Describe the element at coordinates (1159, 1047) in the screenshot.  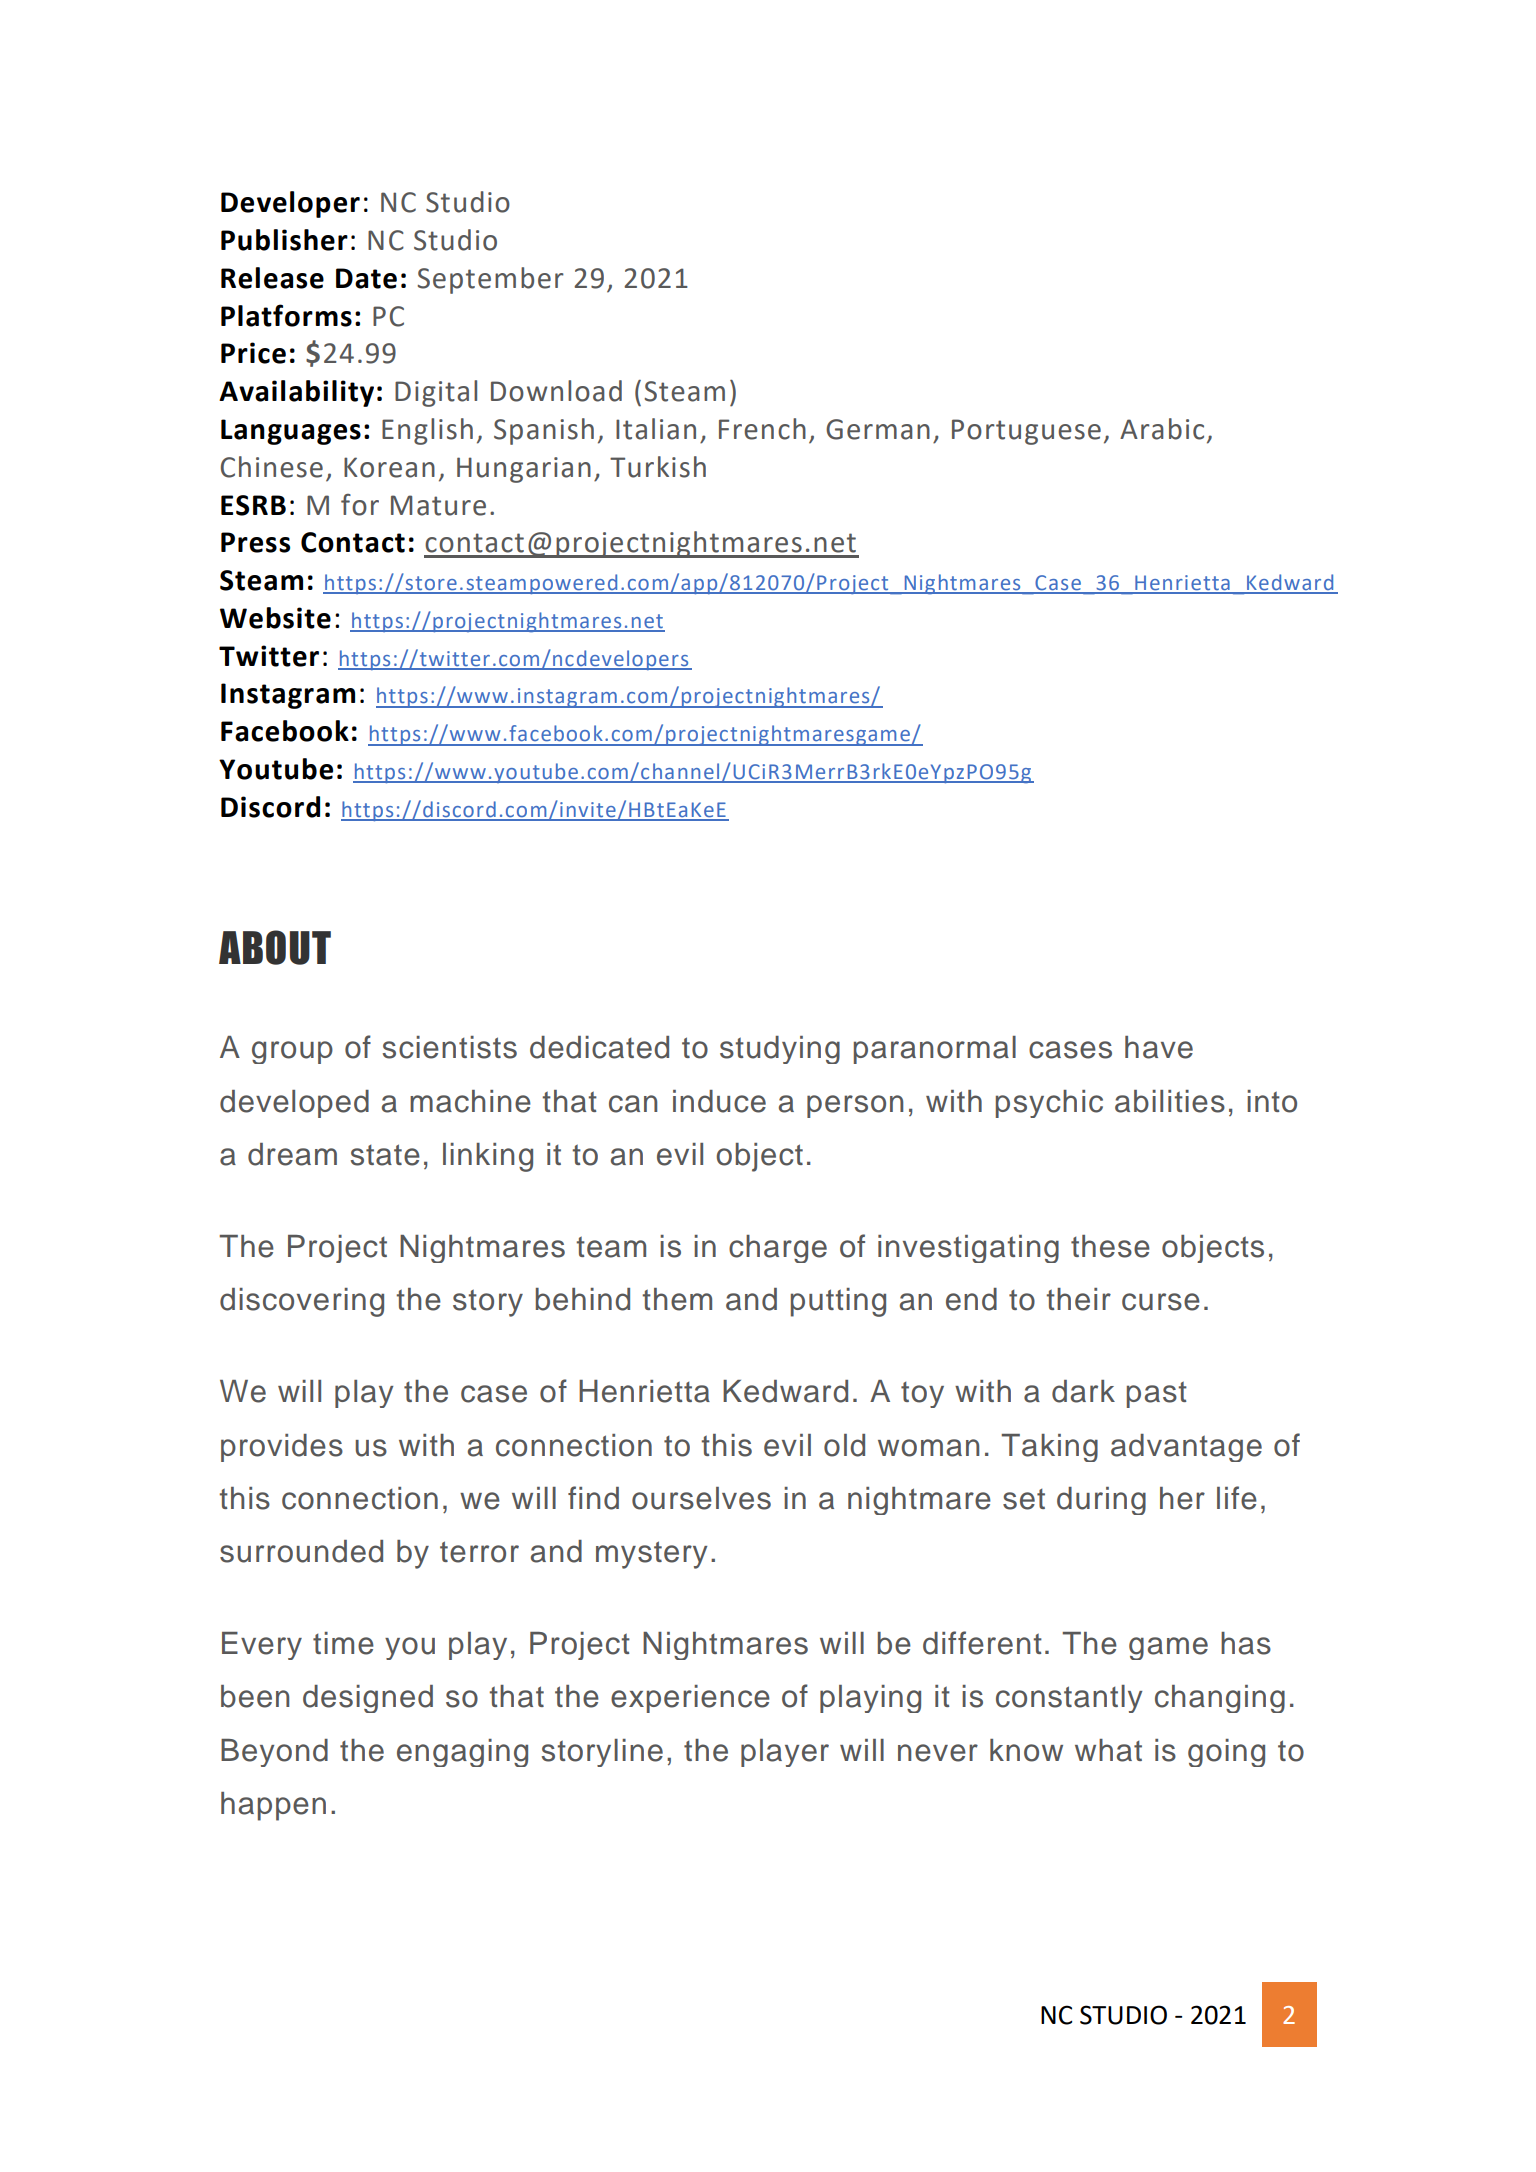
I see `have` at that location.
